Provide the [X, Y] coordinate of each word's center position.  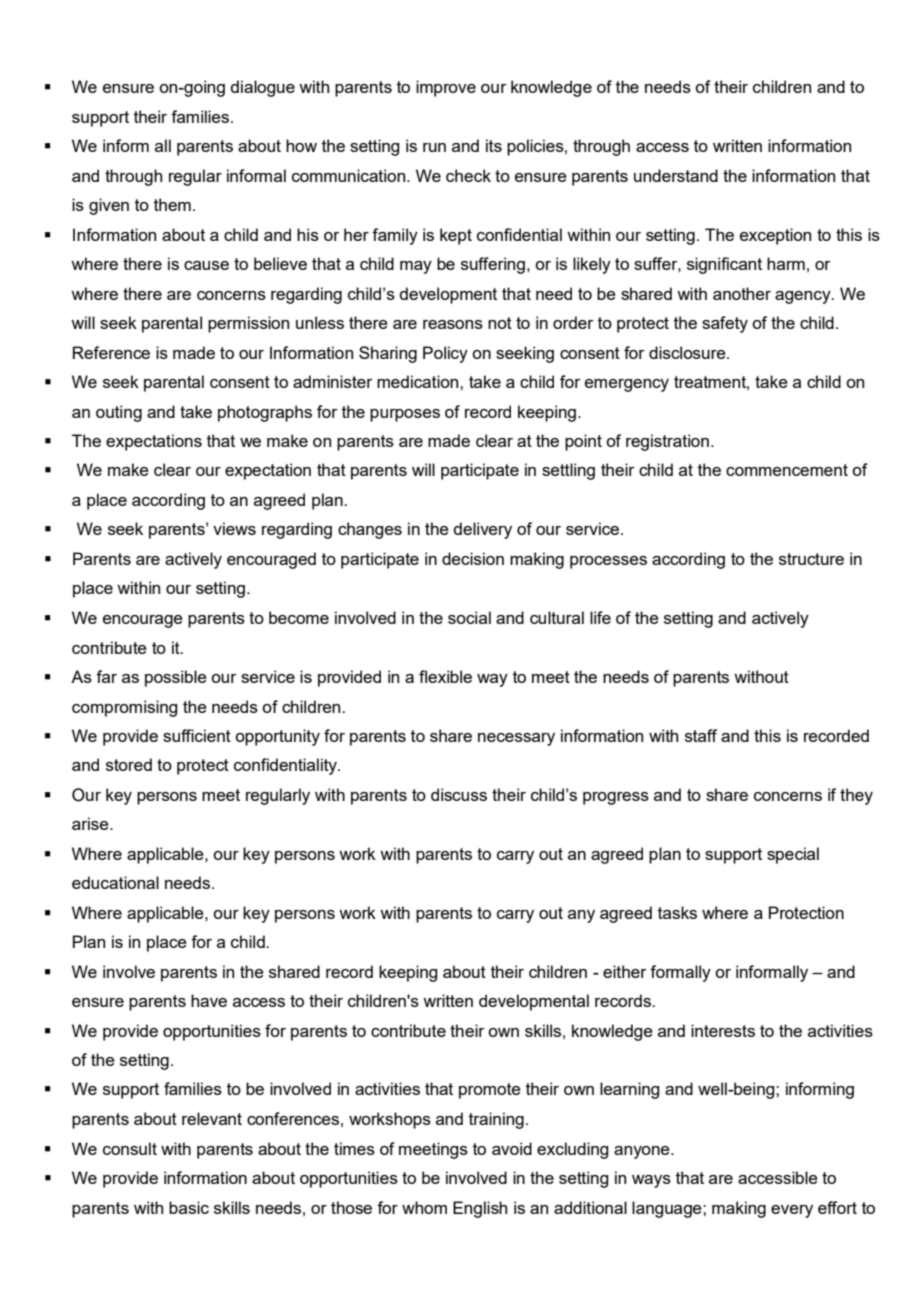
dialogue [262, 88]
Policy [445, 354]
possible [176, 678]
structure [811, 559]
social [469, 617]
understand [676, 175]
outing [119, 413]
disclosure [688, 352]
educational [115, 882]
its [494, 145]
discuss [459, 794]
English [480, 1209]
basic [189, 1207]
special [793, 855]
